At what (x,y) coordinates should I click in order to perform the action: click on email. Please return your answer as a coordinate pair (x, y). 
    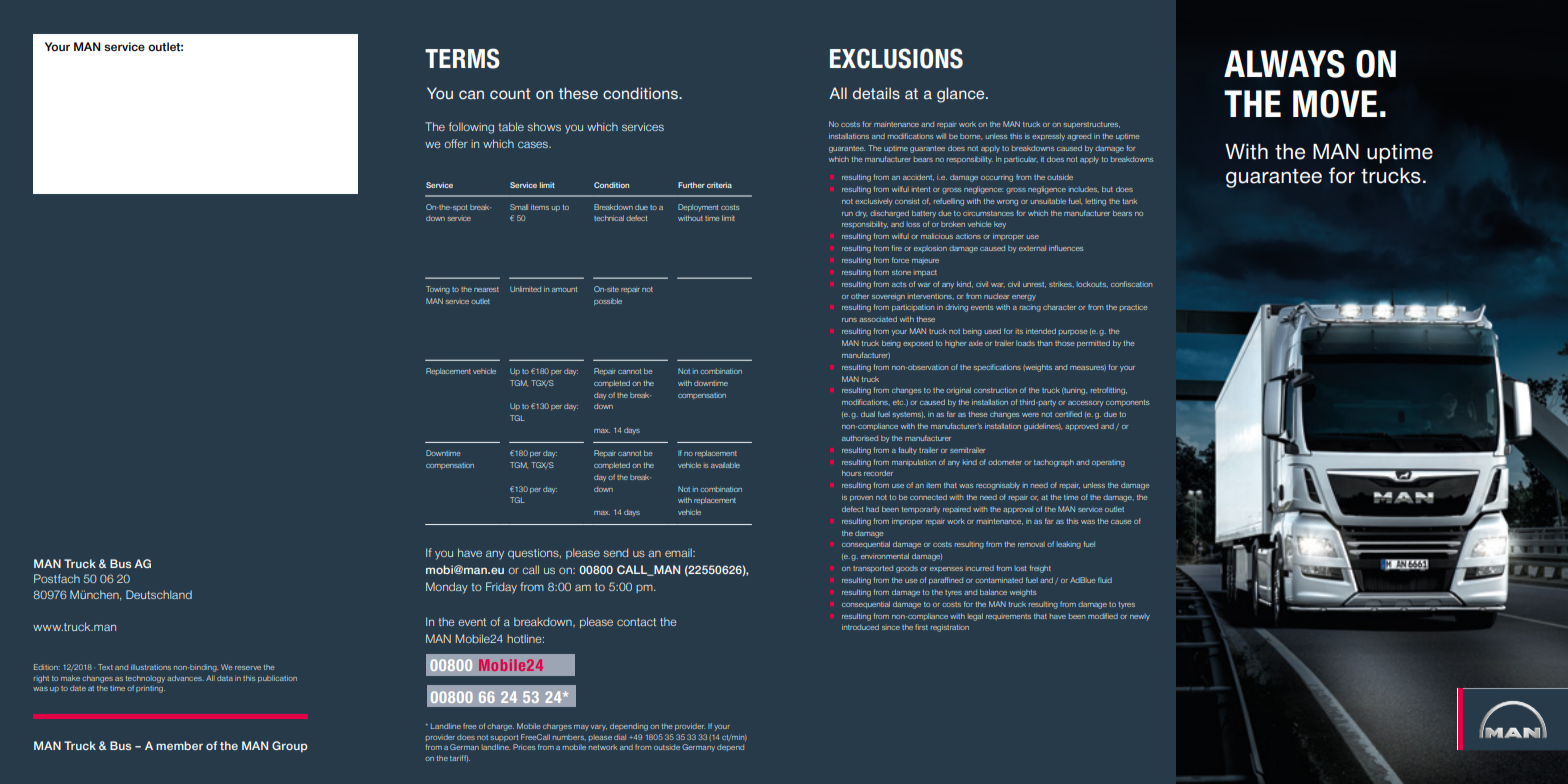
    Looking at the image, I should click on (679, 552).
